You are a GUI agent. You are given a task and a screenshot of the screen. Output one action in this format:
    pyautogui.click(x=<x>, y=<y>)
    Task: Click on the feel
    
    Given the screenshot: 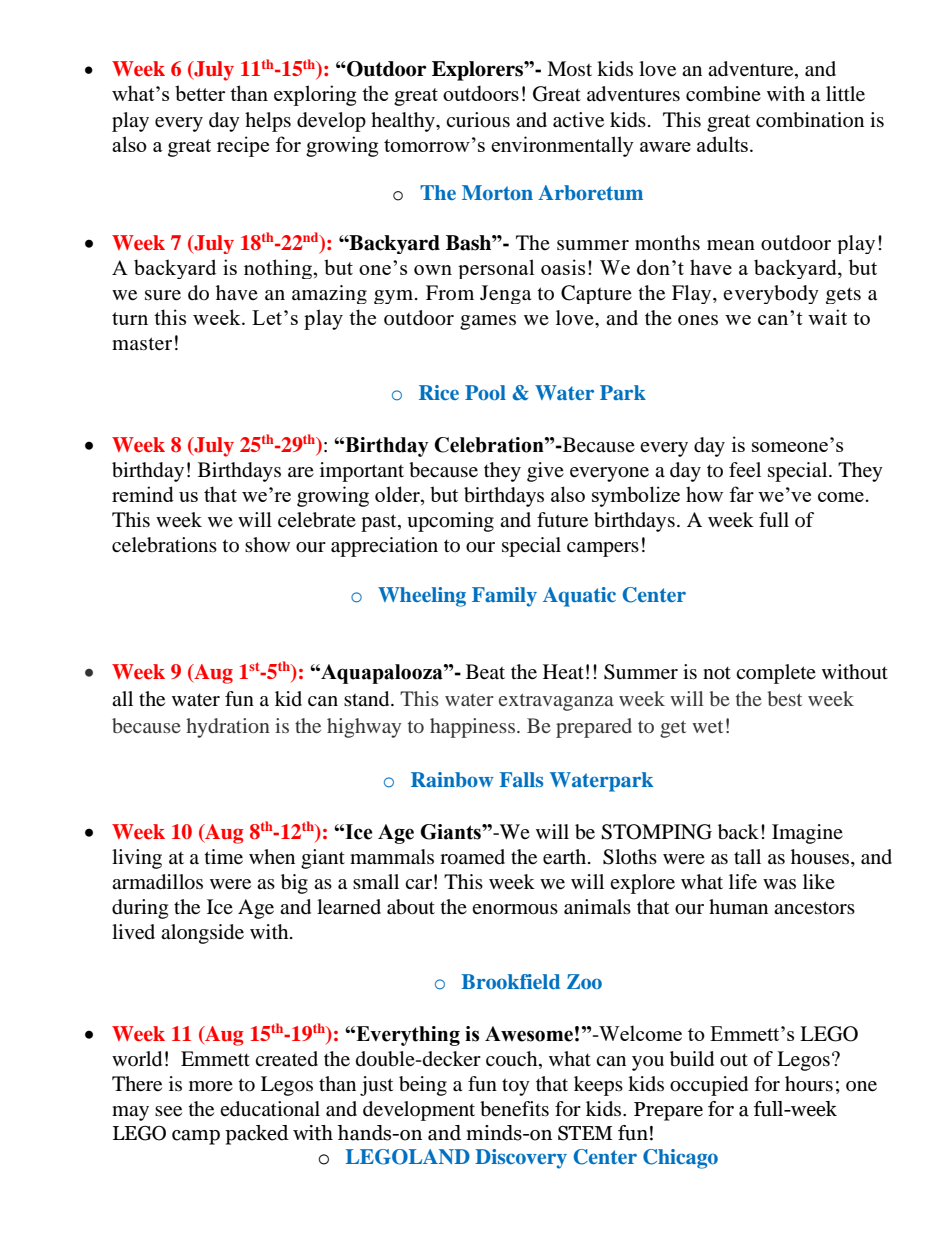 What is the action you would take?
    pyautogui.click(x=745, y=470)
